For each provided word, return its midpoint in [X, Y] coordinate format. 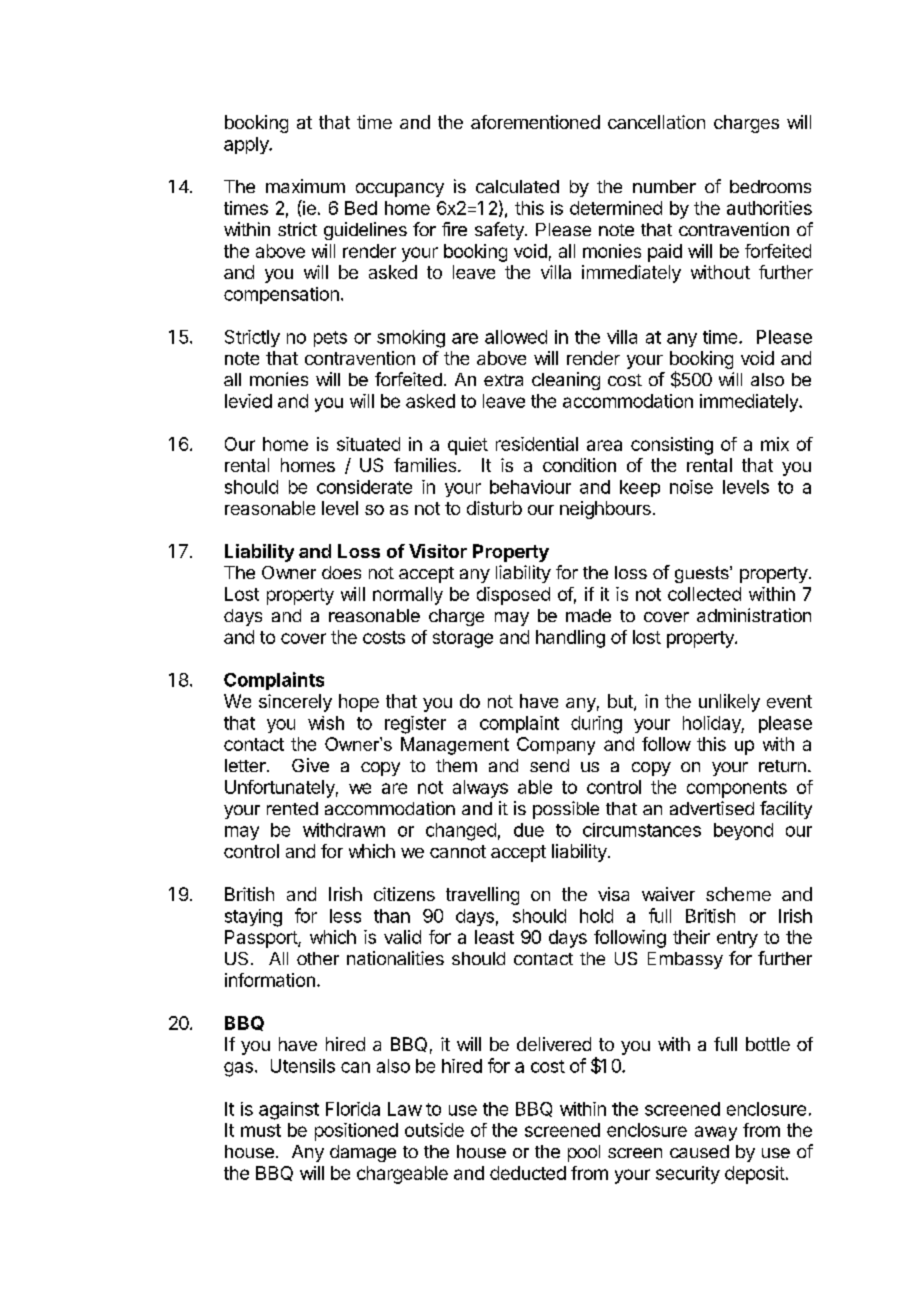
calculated [517, 186]
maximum [305, 186]
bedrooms [770, 186]
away [716, 1133]
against [289, 1111]
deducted [528, 1173]
